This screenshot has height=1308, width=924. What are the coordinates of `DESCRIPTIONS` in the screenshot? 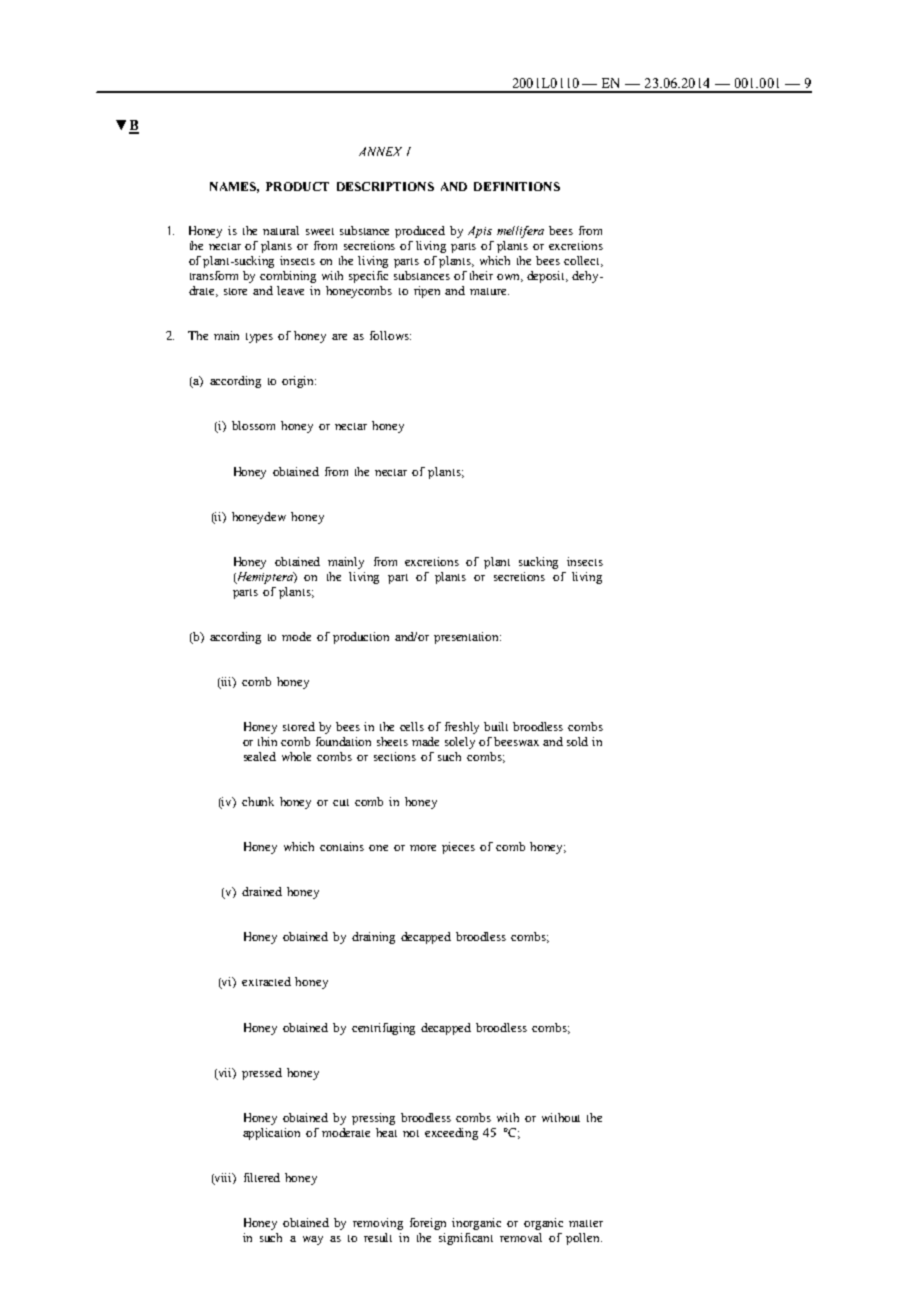 It's located at (385, 186).
